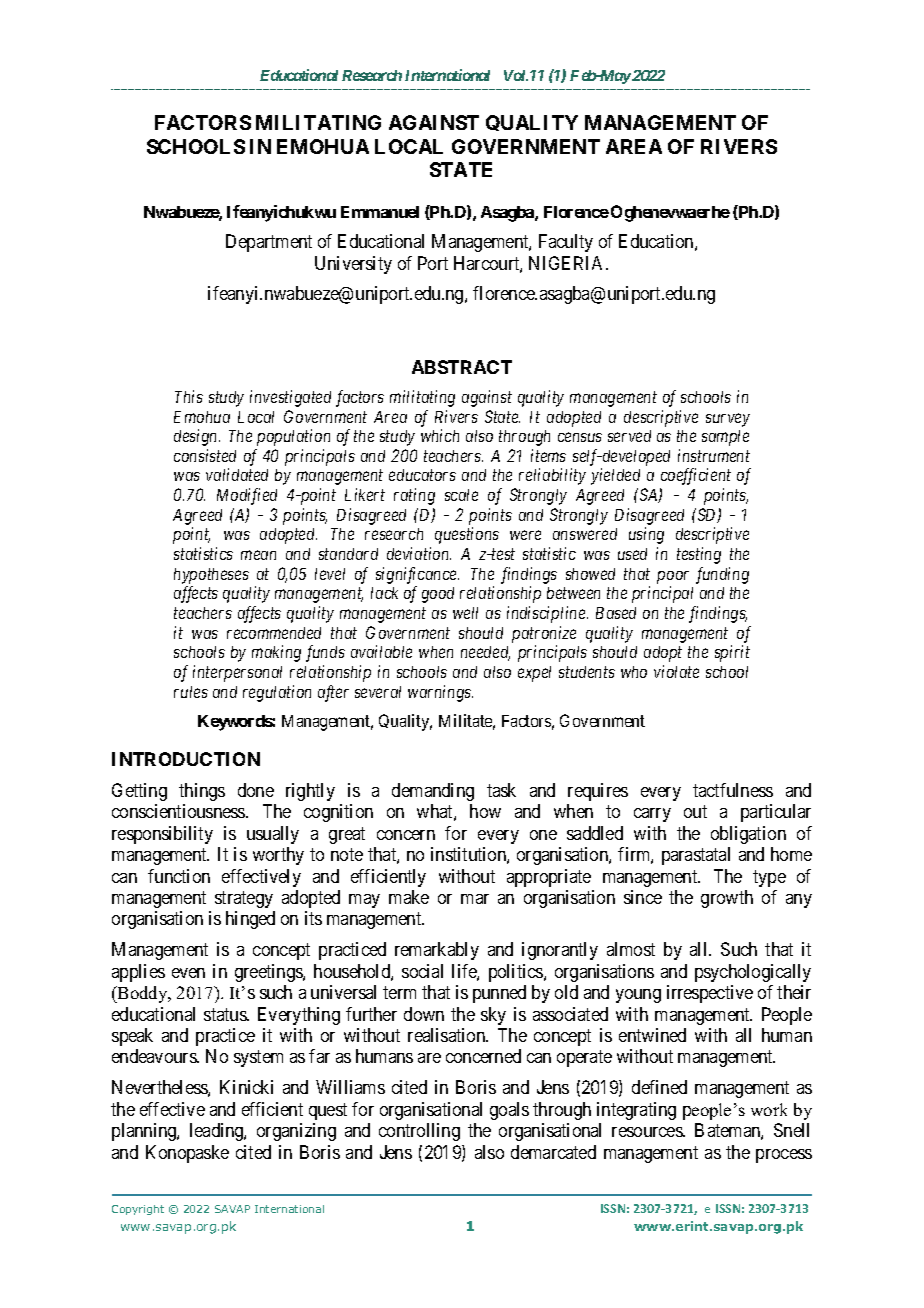 The height and width of the page is (1308, 924). What do you see at coordinates (419, 1132) in the page?
I see `controlling` at bounding box center [419, 1132].
